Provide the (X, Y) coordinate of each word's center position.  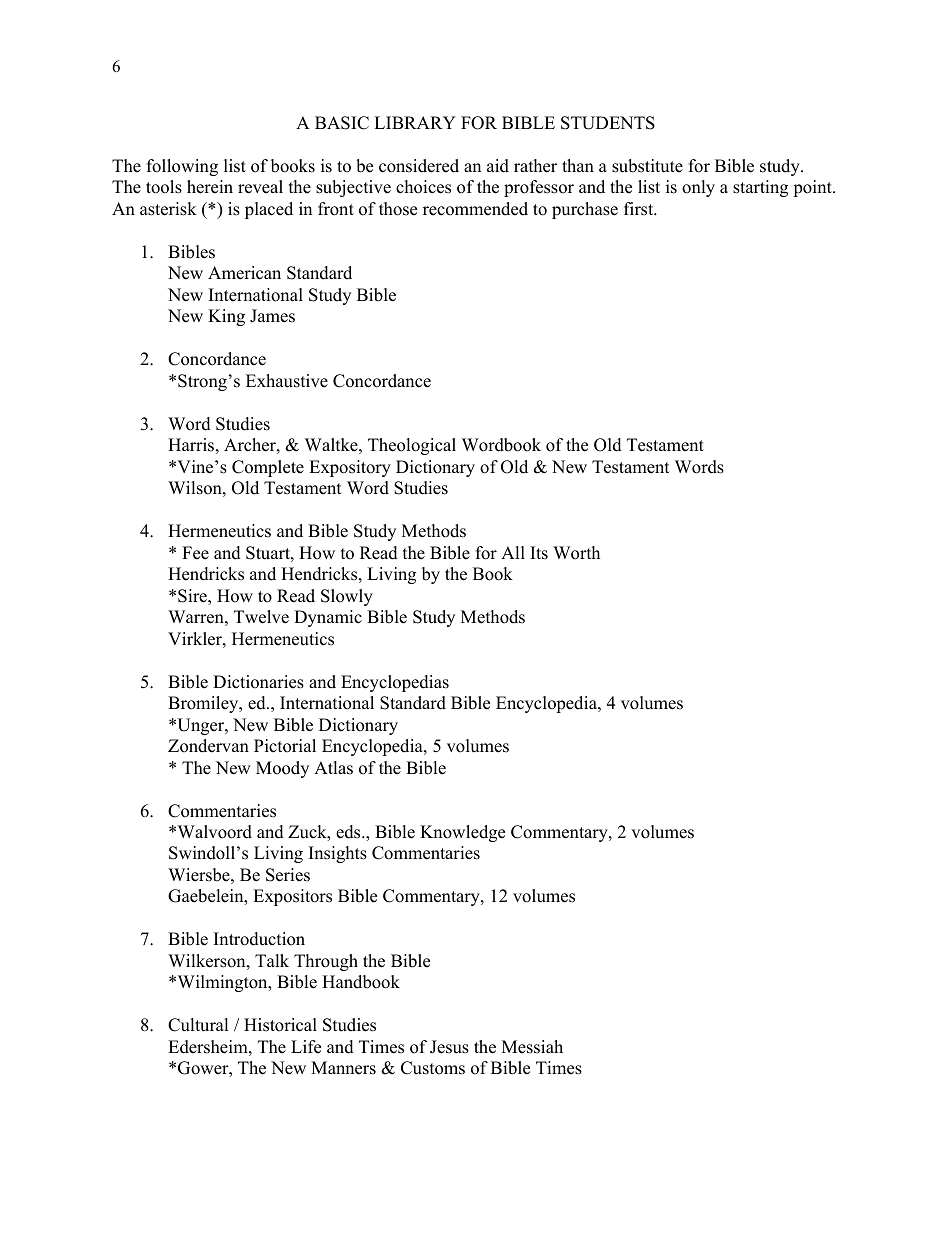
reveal (260, 187)
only (698, 188)
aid (498, 166)
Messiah (532, 1047)
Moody (282, 769)
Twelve (261, 617)
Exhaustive (287, 381)
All (513, 552)
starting (760, 188)
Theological (412, 446)
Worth (576, 553)
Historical (280, 1025)
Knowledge (462, 833)
